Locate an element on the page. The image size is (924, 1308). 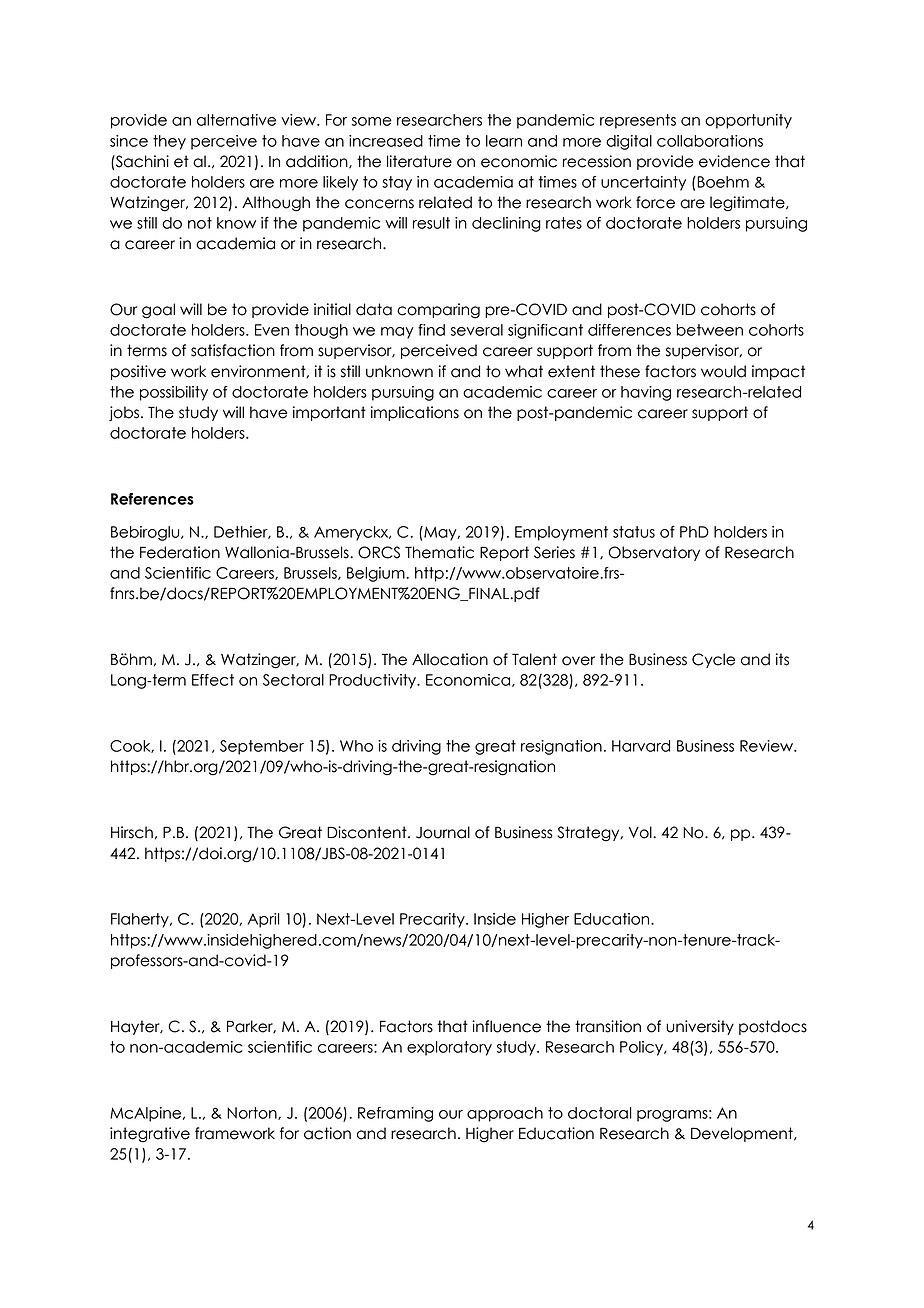
Allocation is located at coordinates (450, 659).
